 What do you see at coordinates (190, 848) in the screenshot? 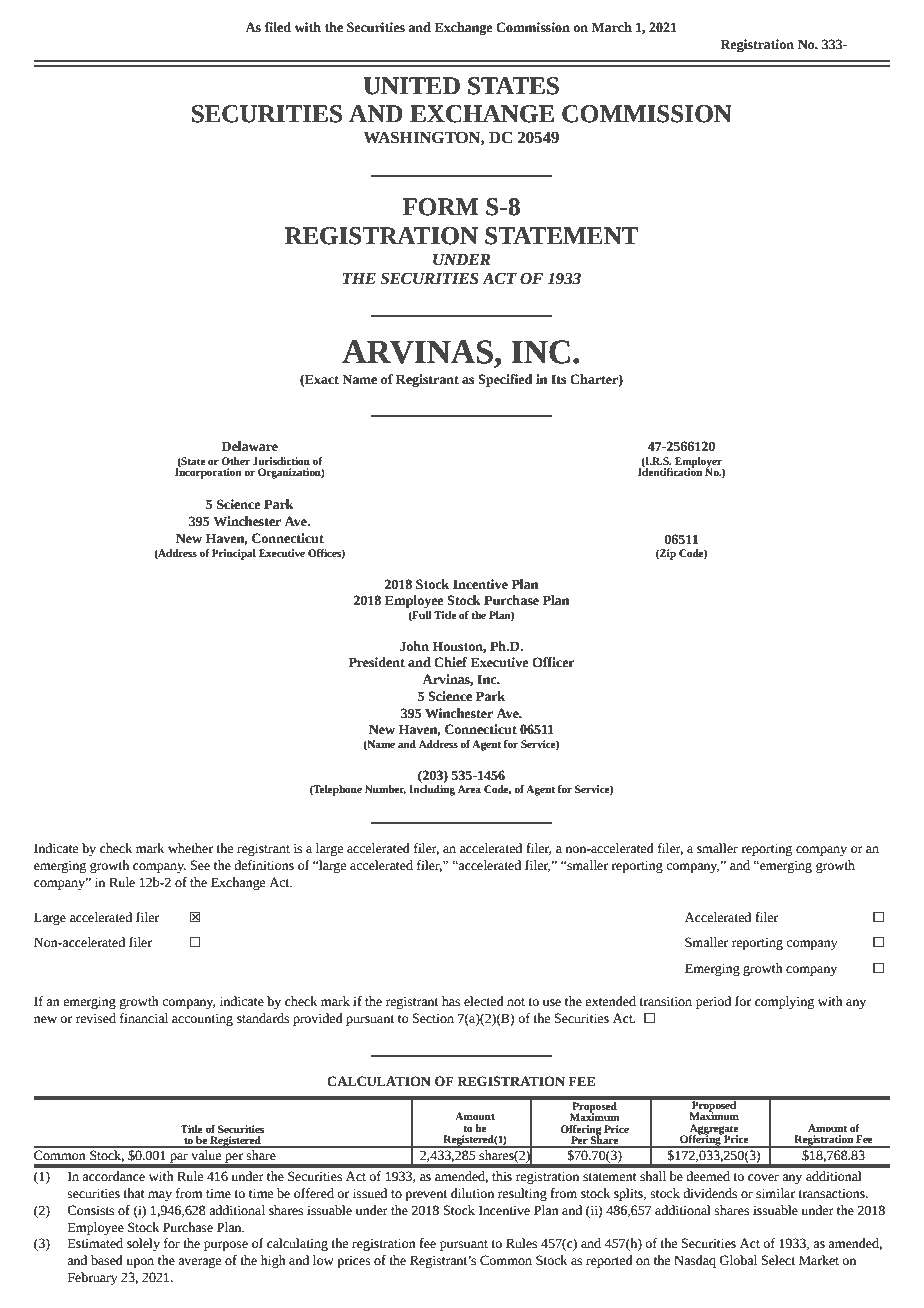
I see `whether` at bounding box center [190, 848].
